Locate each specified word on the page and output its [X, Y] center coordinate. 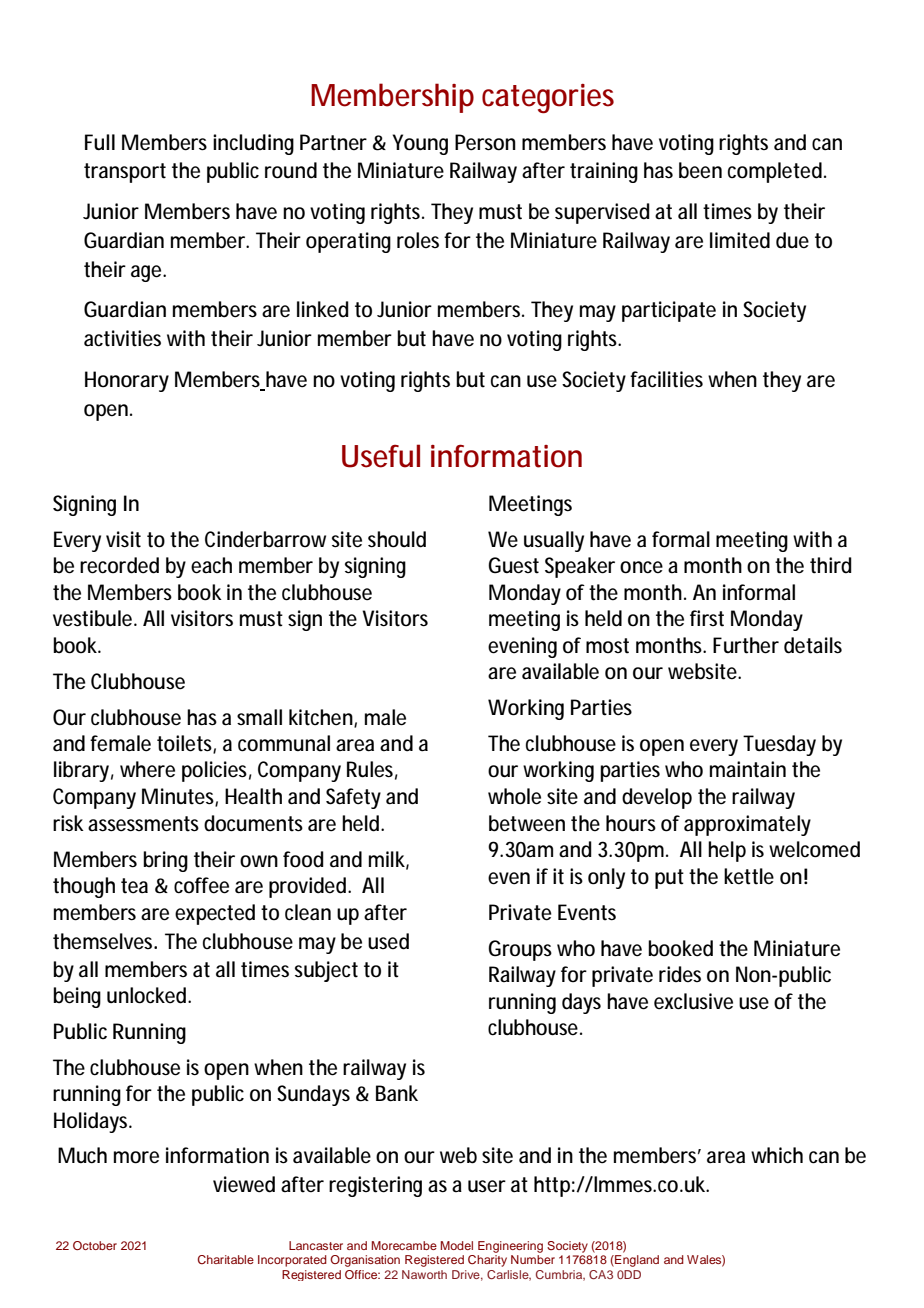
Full [100, 142]
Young [420, 144]
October [95, 1245]
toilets [185, 744]
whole [514, 796]
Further [746, 645]
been [700, 170]
